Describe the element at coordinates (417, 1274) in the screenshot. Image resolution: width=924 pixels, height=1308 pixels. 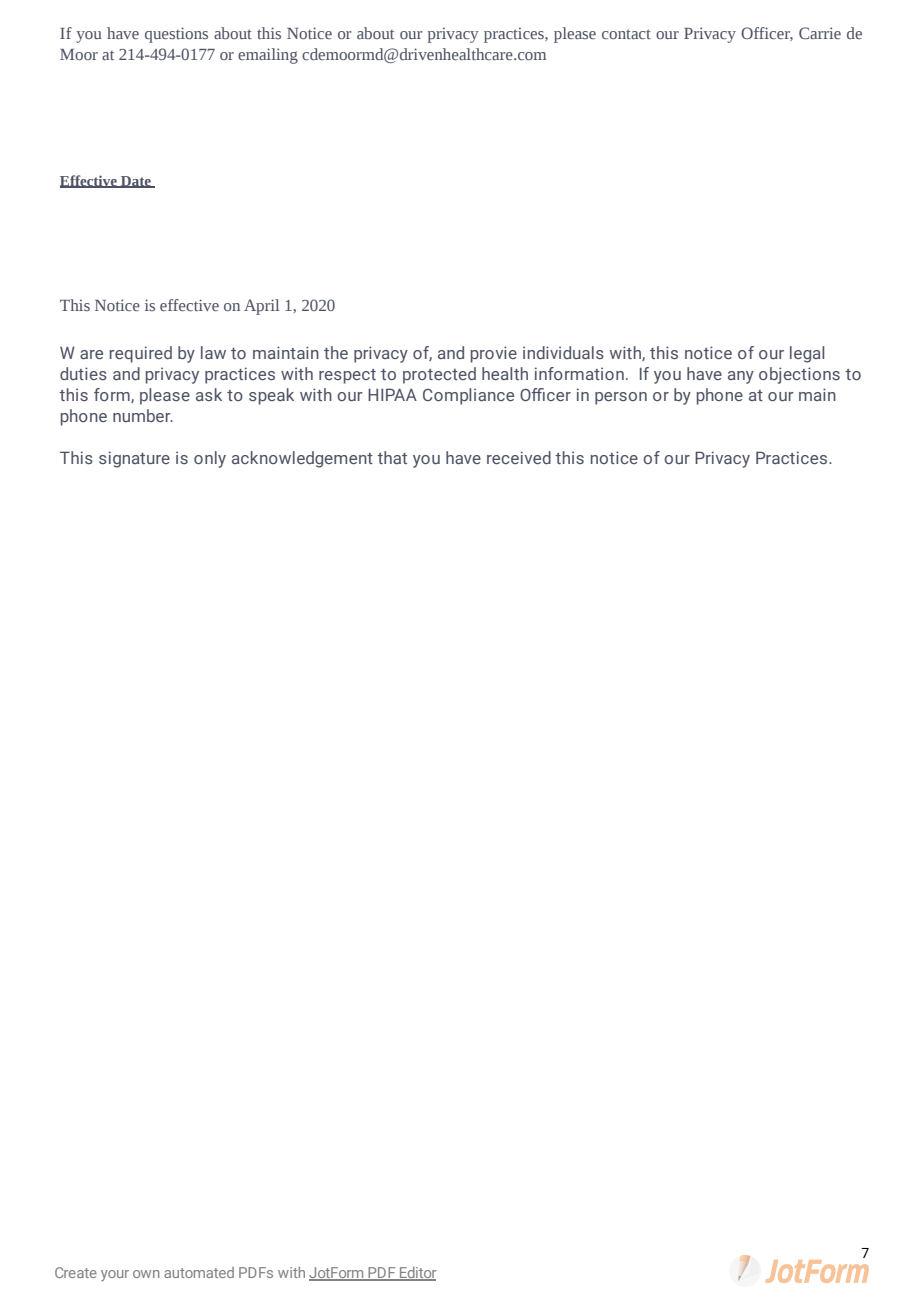
I see `Editor` at that location.
